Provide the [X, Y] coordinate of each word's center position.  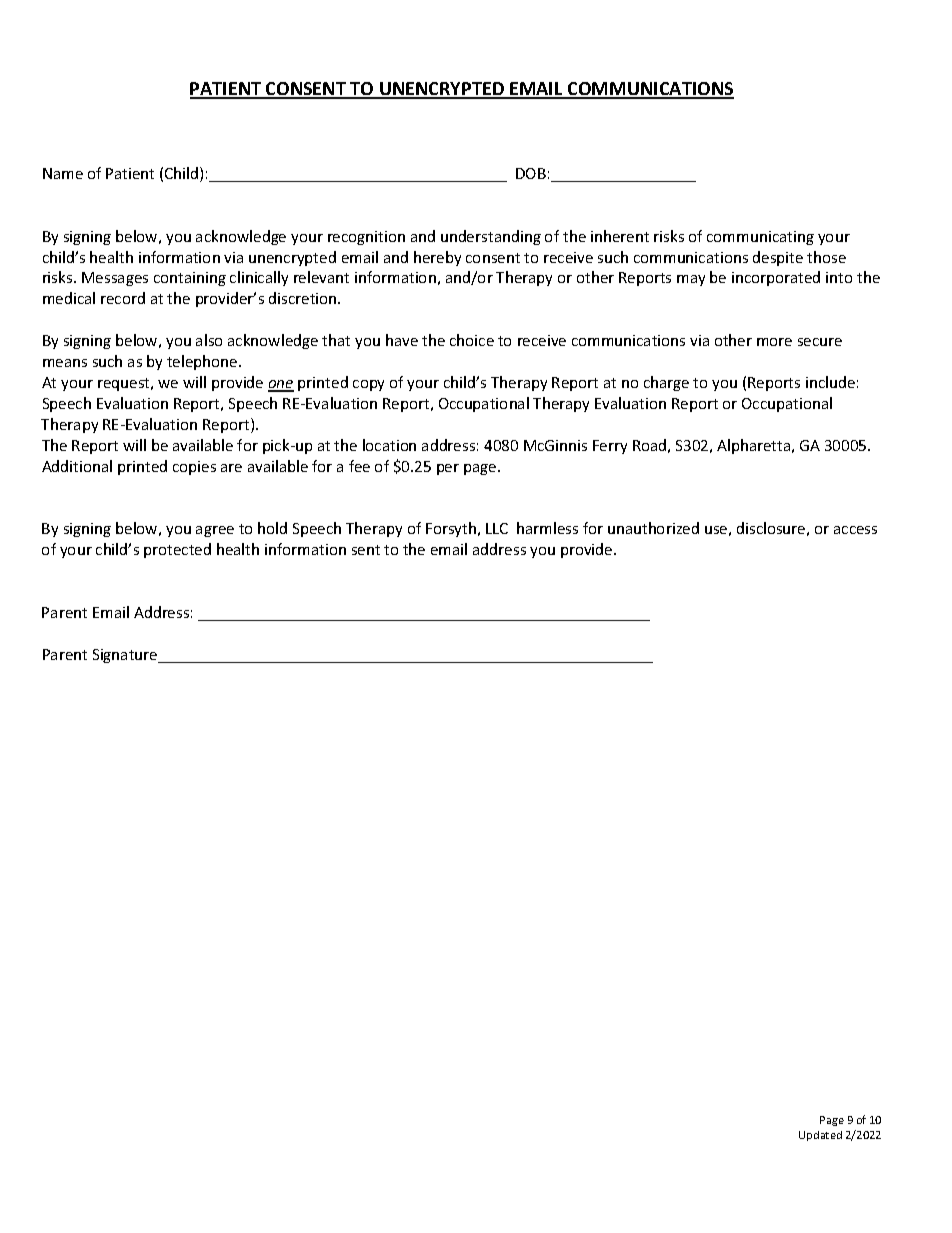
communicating [760, 238]
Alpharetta [755, 446]
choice [472, 340]
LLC [497, 528]
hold [272, 528]
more [774, 342]
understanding [491, 237]
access [855, 530]
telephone [203, 362]
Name [63, 173]
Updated [820, 1136]
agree [215, 531]
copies [194, 468]
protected [177, 550]
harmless [547, 528]
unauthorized [653, 528]
